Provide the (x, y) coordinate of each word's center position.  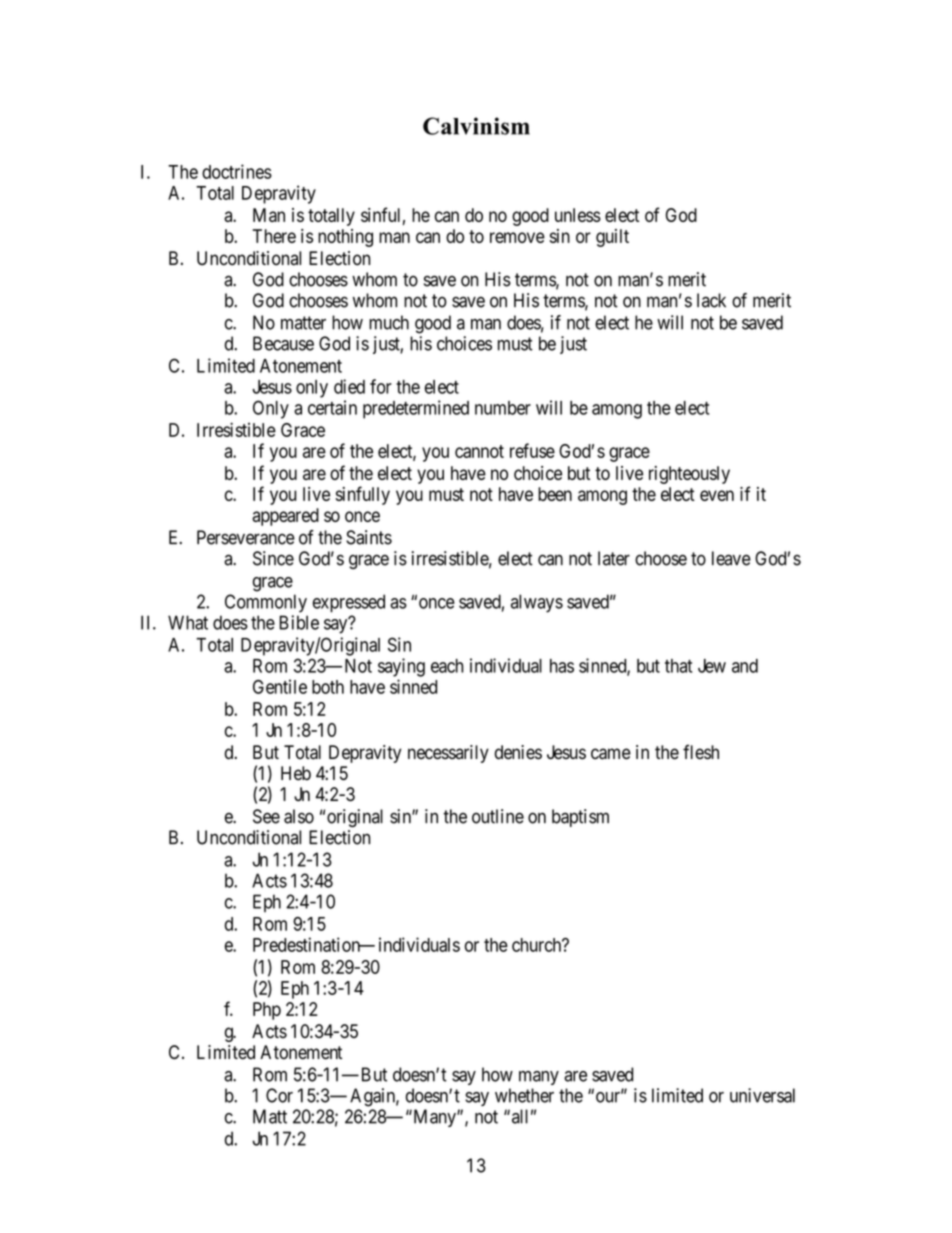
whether (524, 1095)
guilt (612, 238)
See (266, 816)
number (503, 408)
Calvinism (476, 126)
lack (711, 300)
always (537, 603)
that (679, 666)
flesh (701, 752)
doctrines (237, 171)
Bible (299, 622)
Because (283, 343)
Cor (279, 1095)
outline (498, 816)
